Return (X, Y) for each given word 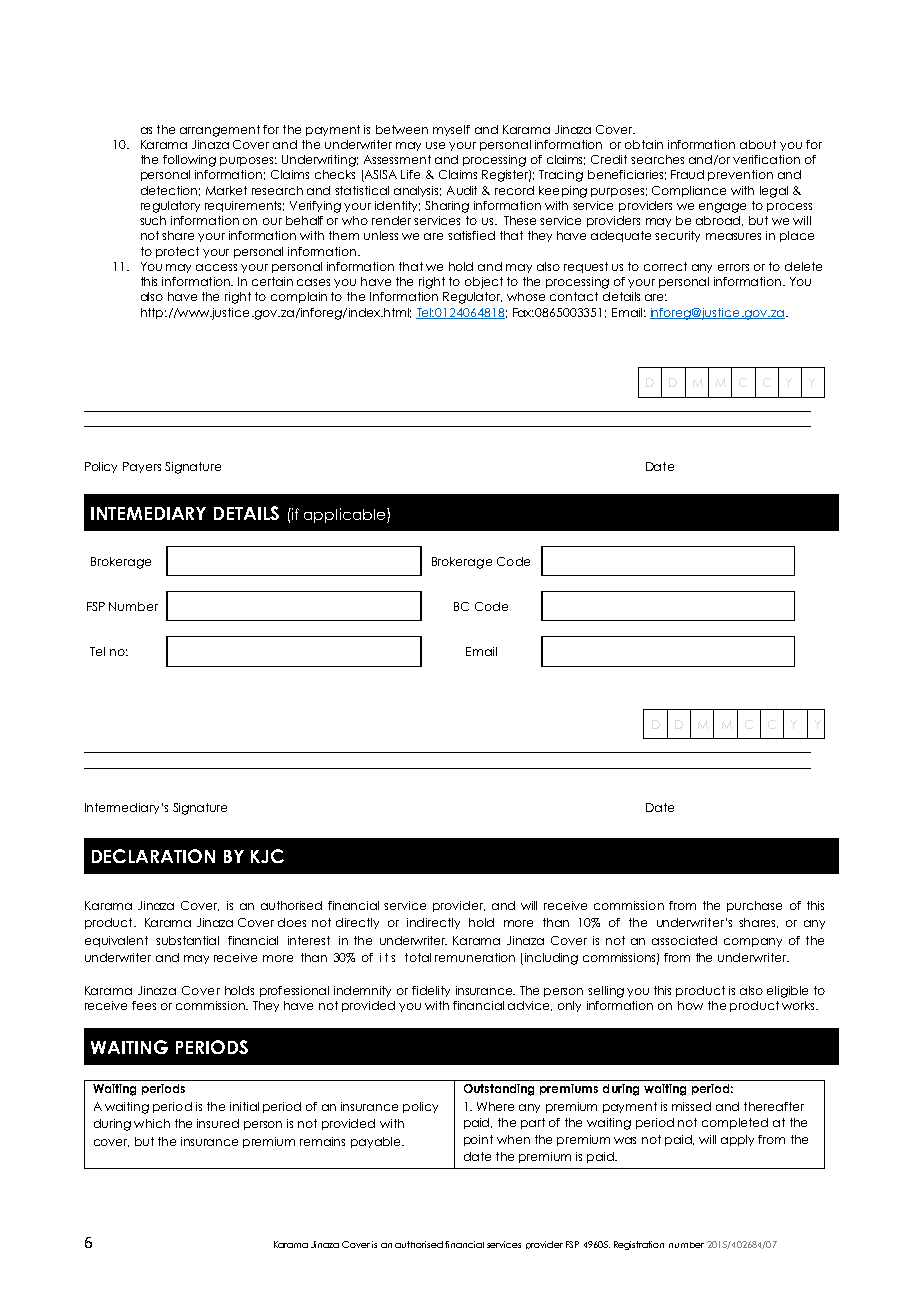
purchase (754, 906)
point (478, 1140)
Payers (142, 467)
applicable (346, 515)
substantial (187, 940)
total (418, 957)
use (435, 145)
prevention (740, 175)
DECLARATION (153, 856)
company (753, 942)
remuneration (475, 957)
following (189, 161)
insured (218, 1123)
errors (733, 267)
